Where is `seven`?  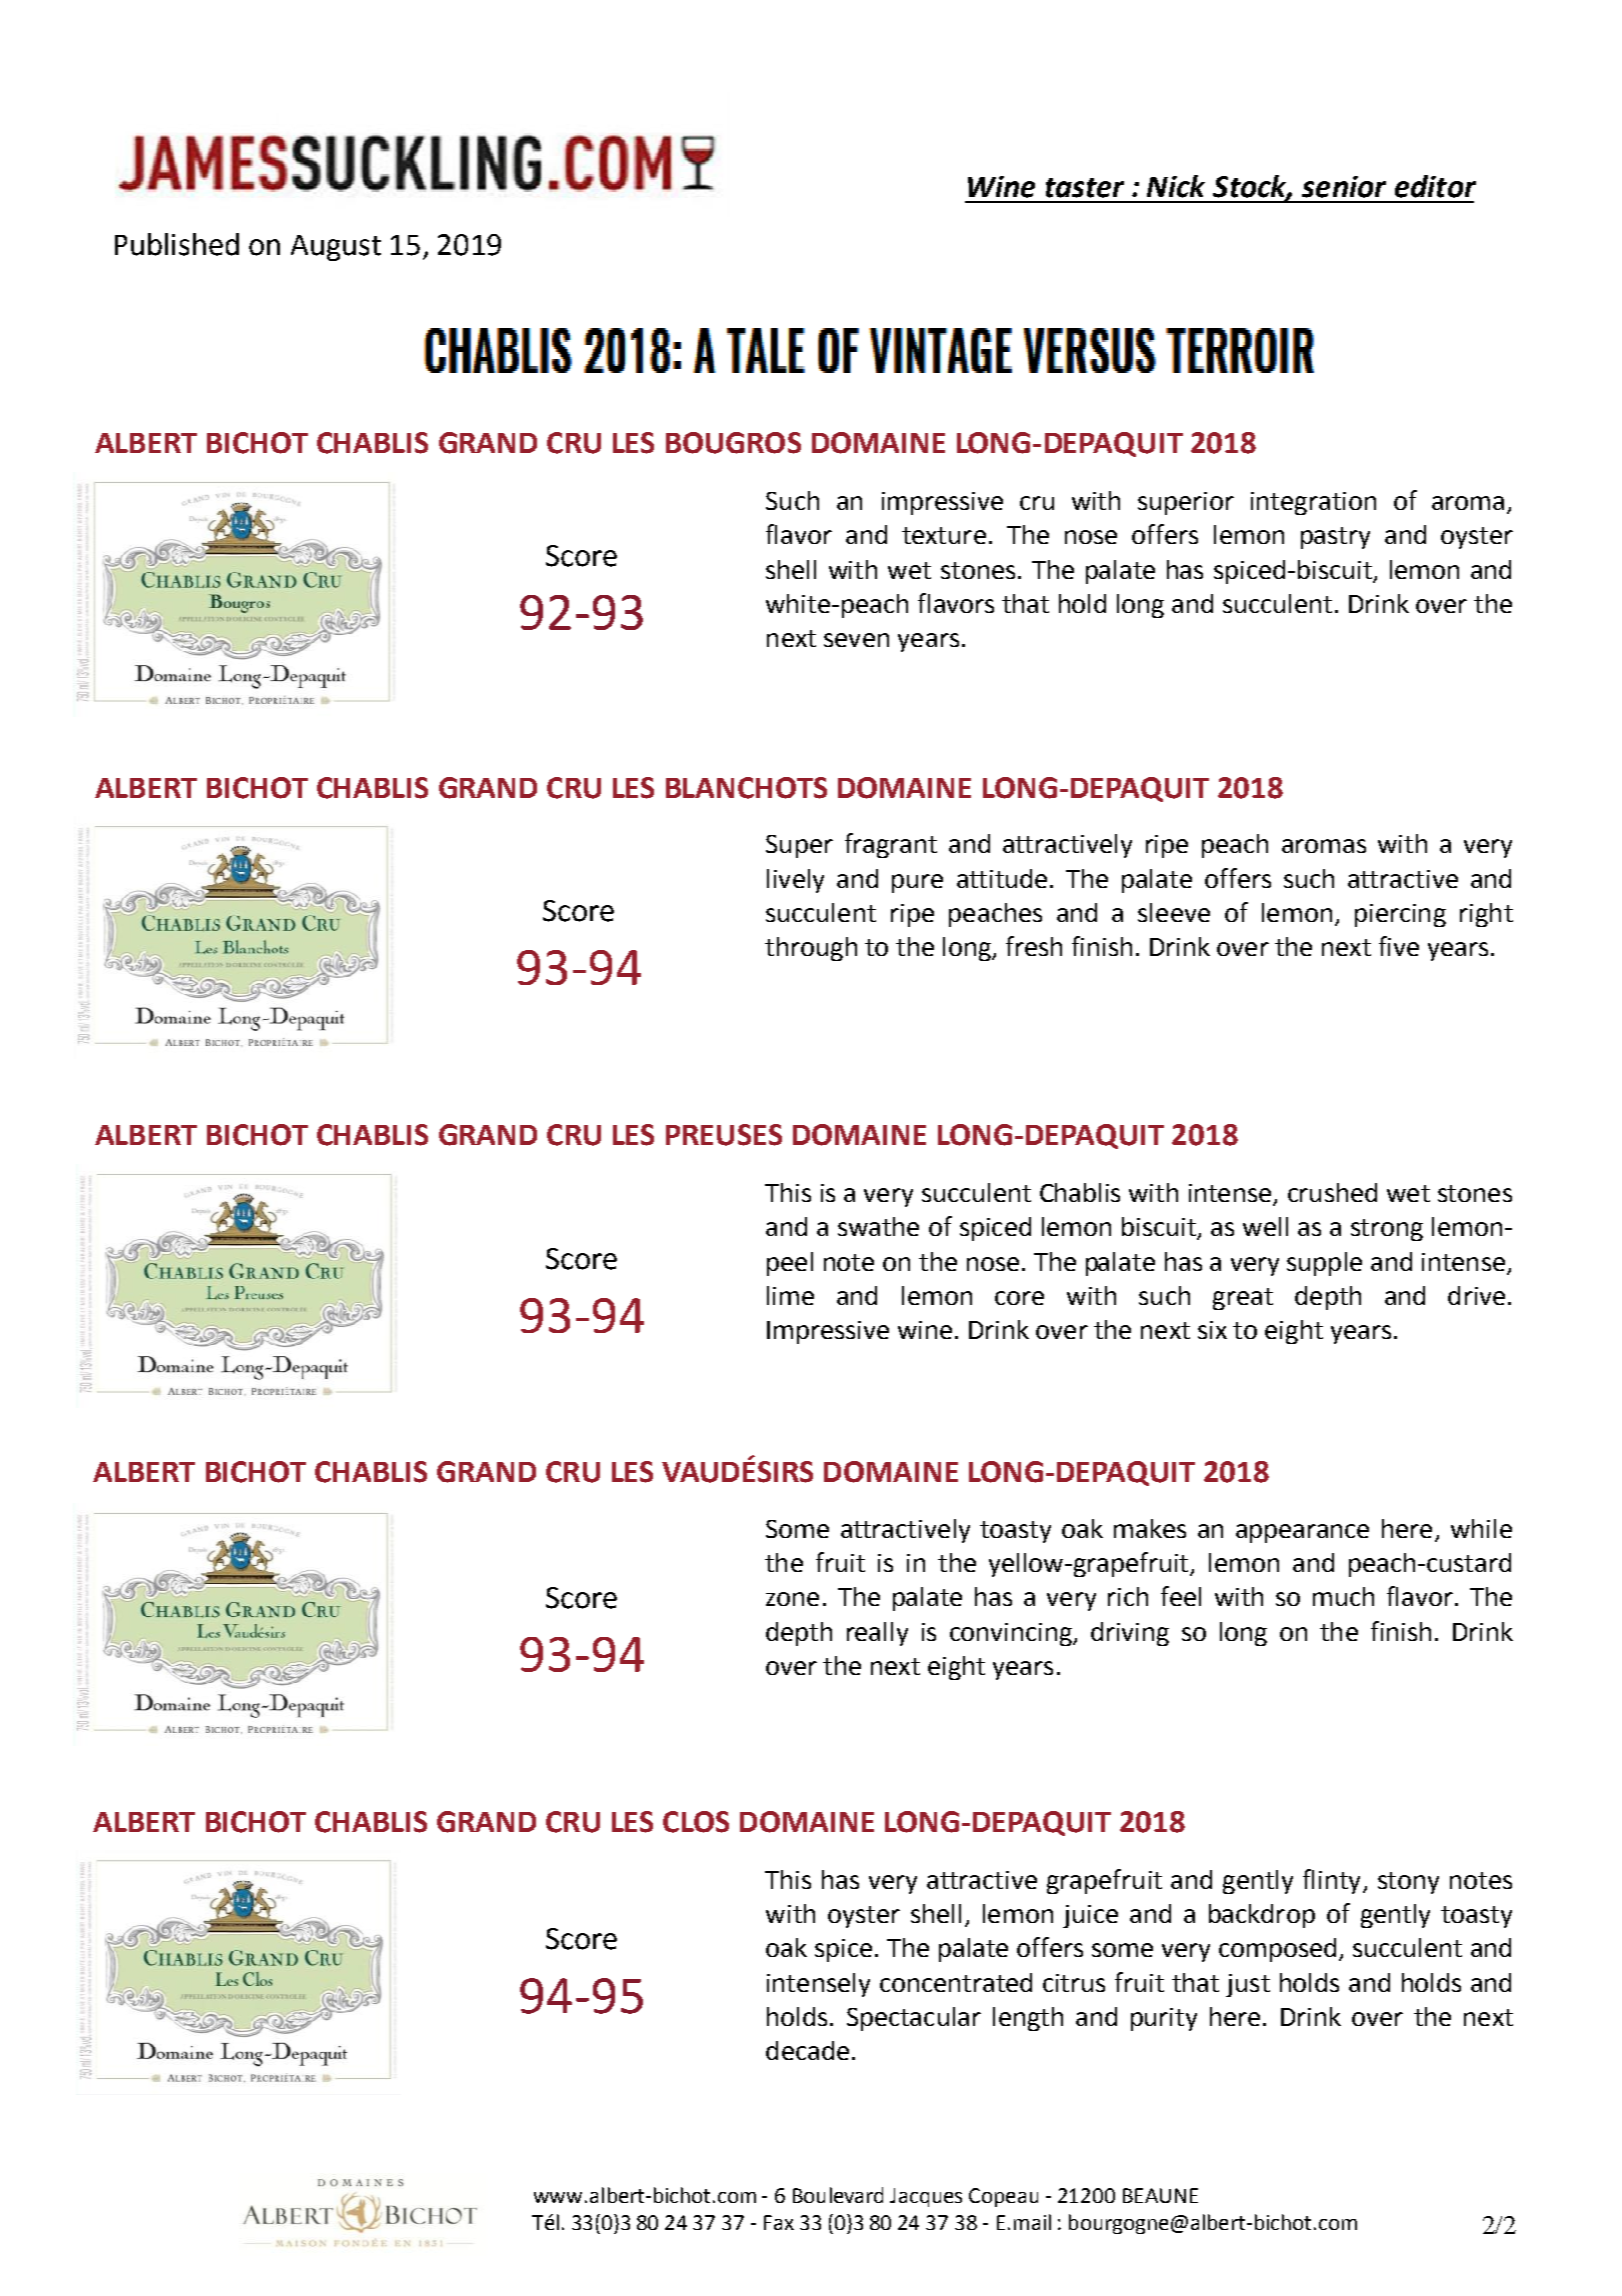
seven is located at coordinates (856, 640).
